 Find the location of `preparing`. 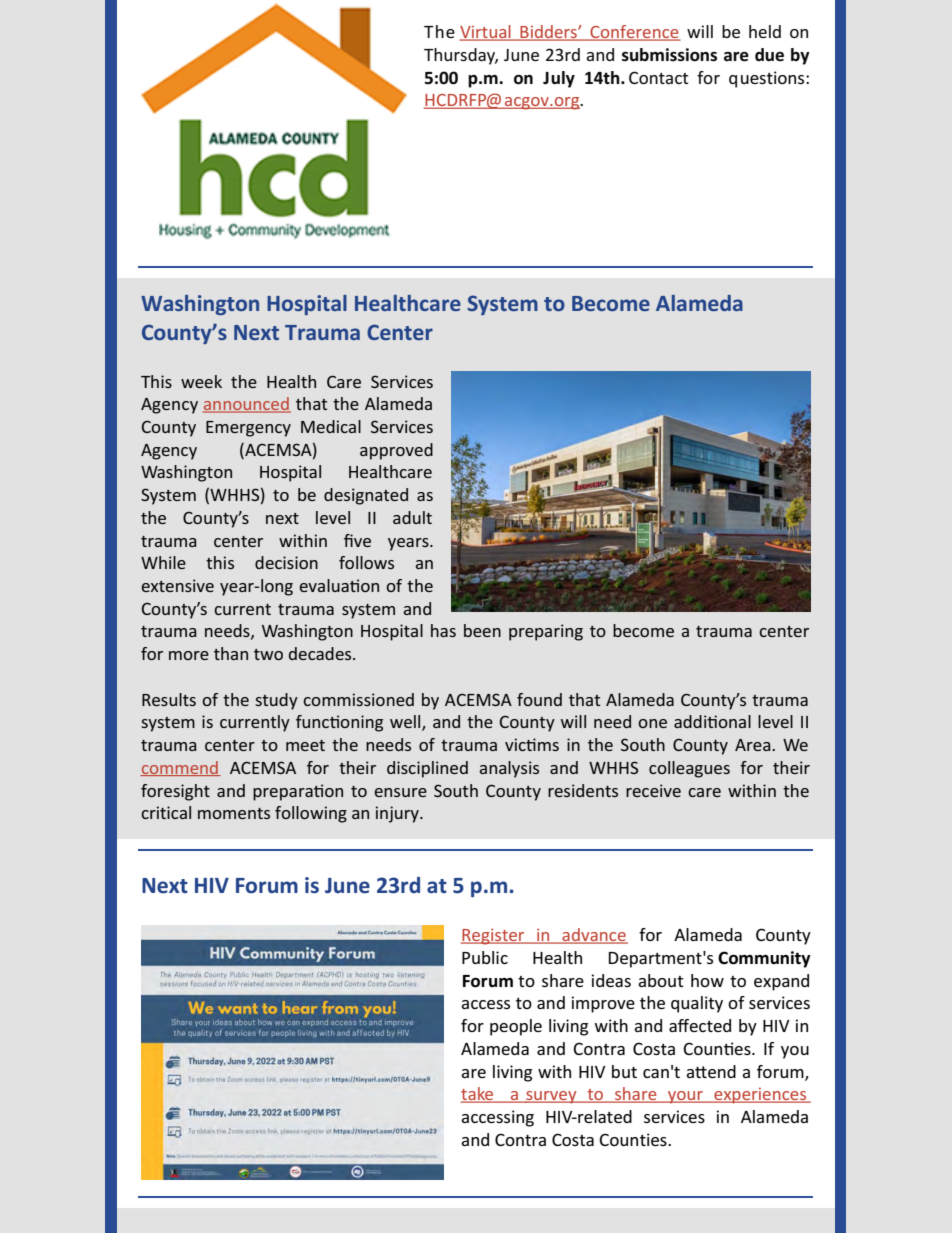

preparing is located at coordinates (546, 632).
